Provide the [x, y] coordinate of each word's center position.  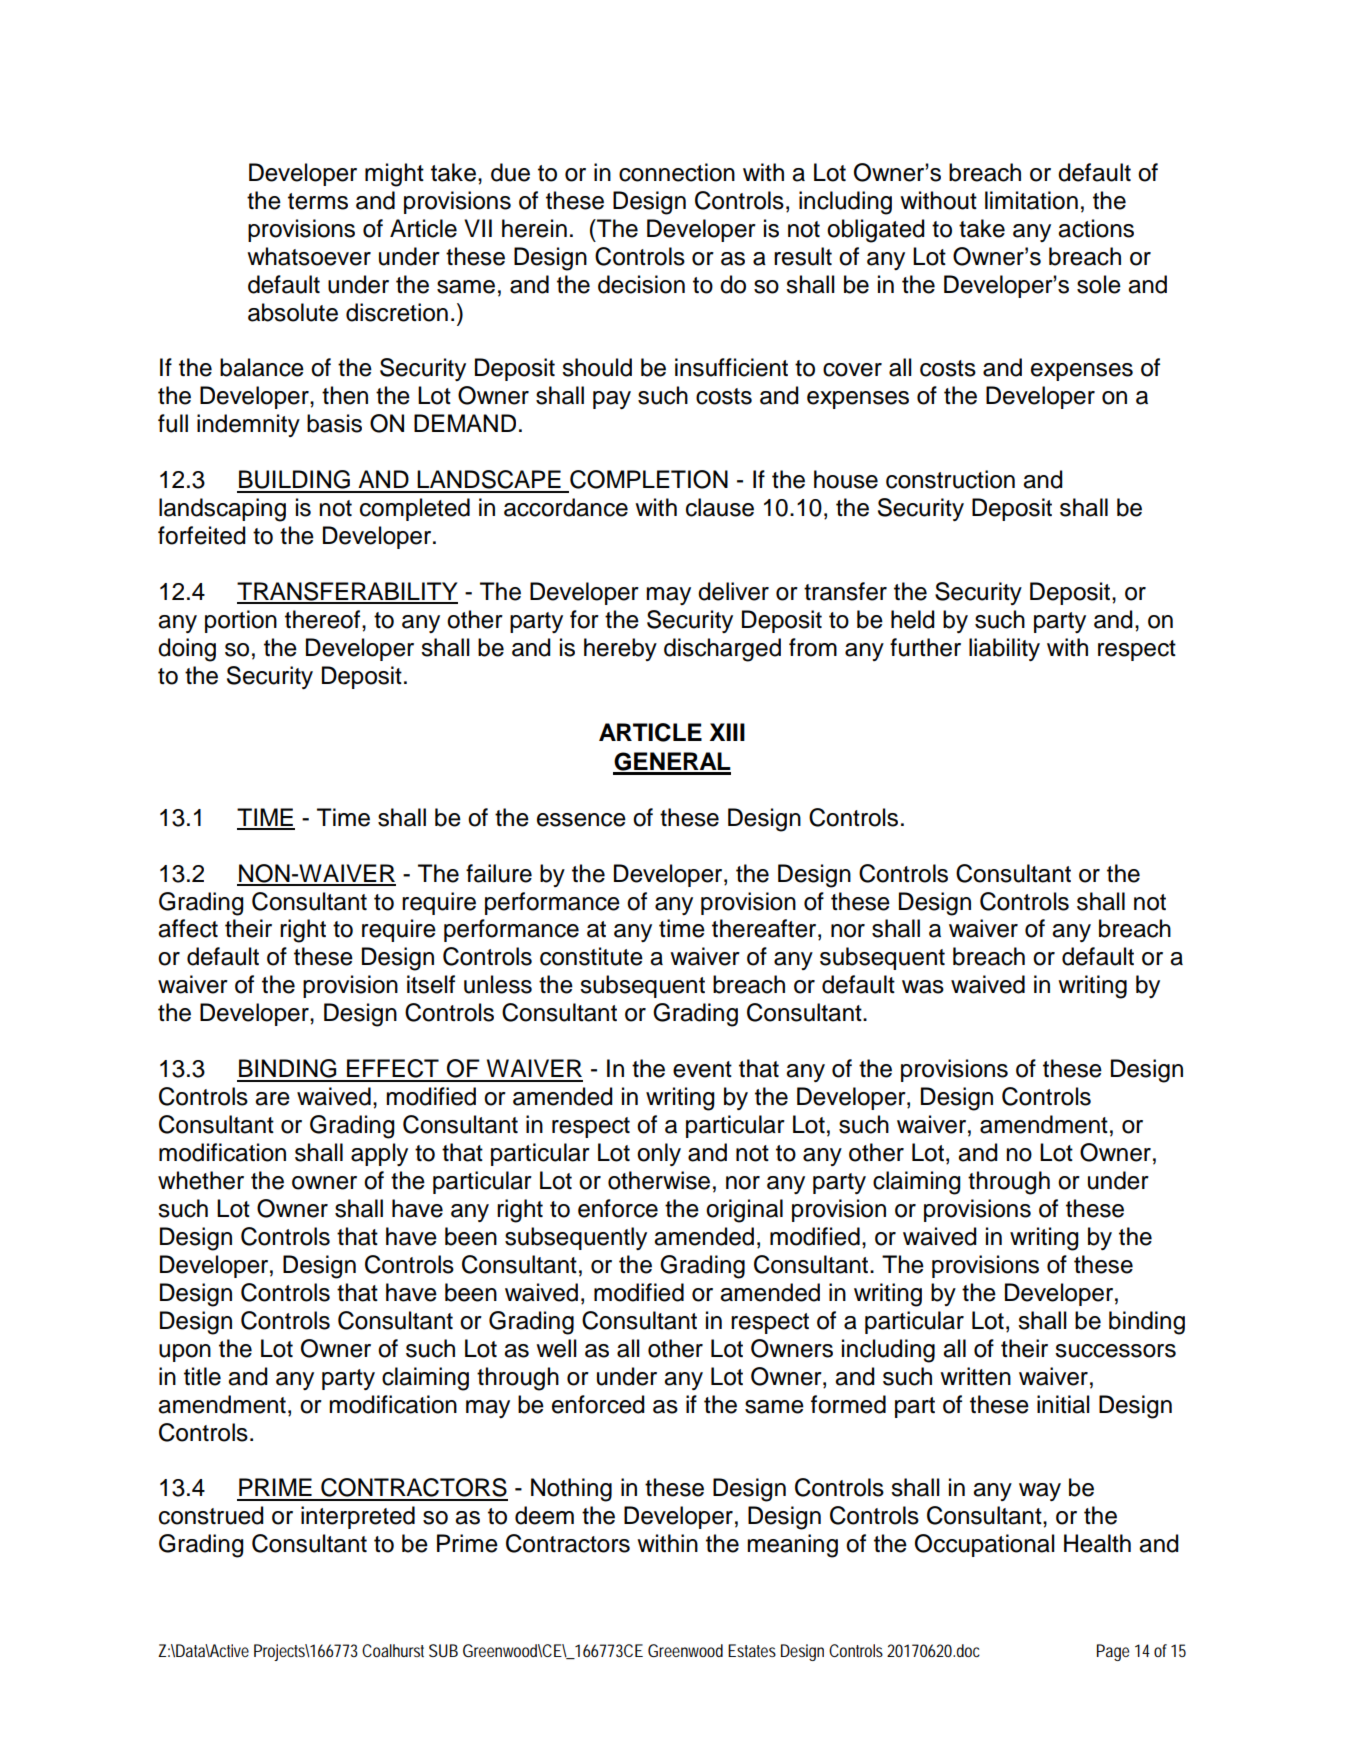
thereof [324, 619]
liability [1004, 649]
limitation [1031, 200]
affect [188, 928]
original [744, 1211]
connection [677, 172]
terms [318, 201]
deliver [733, 591]
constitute [591, 956]
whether [201, 1180]
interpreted [358, 1517]
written [975, 1376]
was [923, 987]
